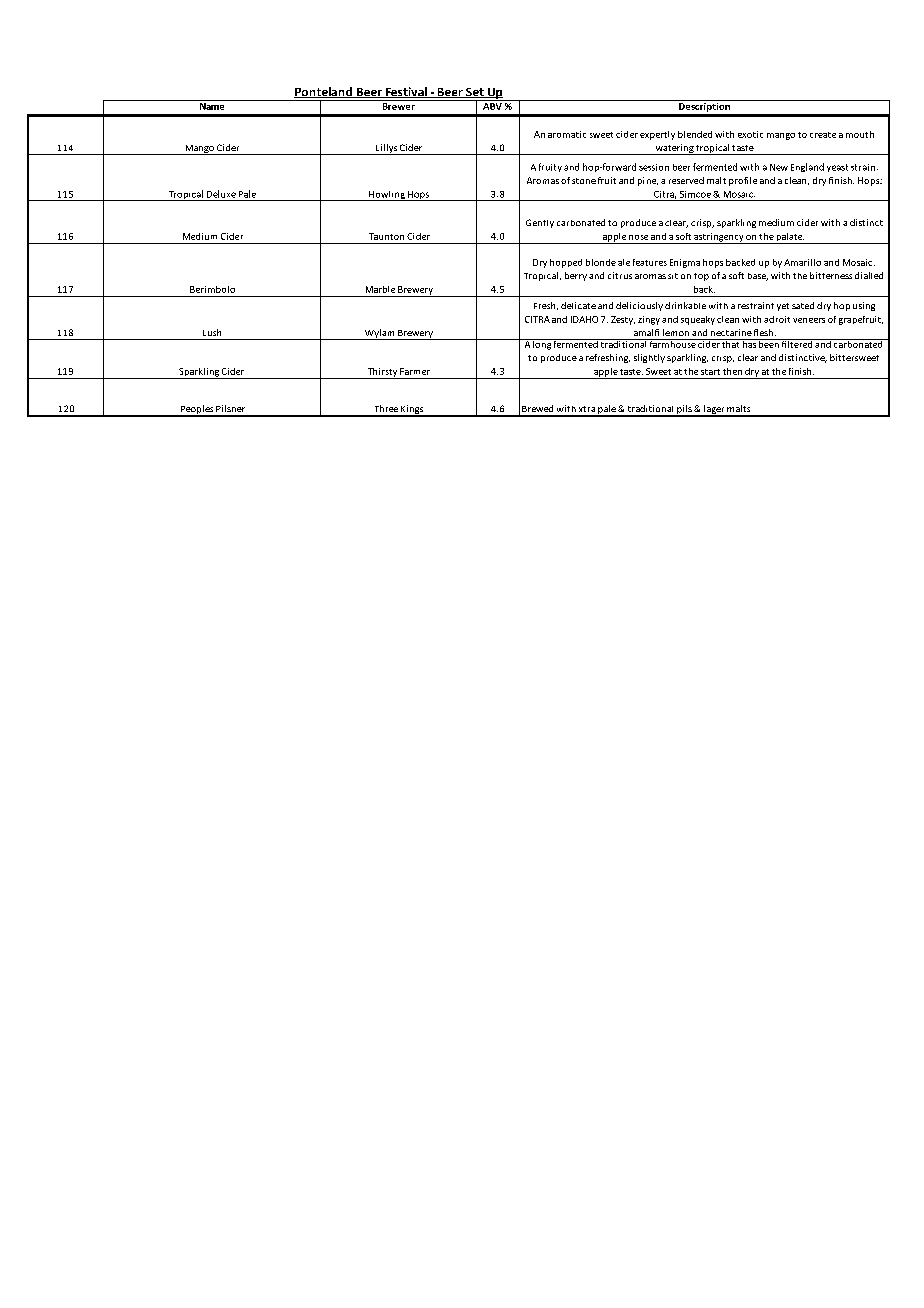 This screenshot has height=1308, width=924. I want to click on adroit, so click(777, 319).
